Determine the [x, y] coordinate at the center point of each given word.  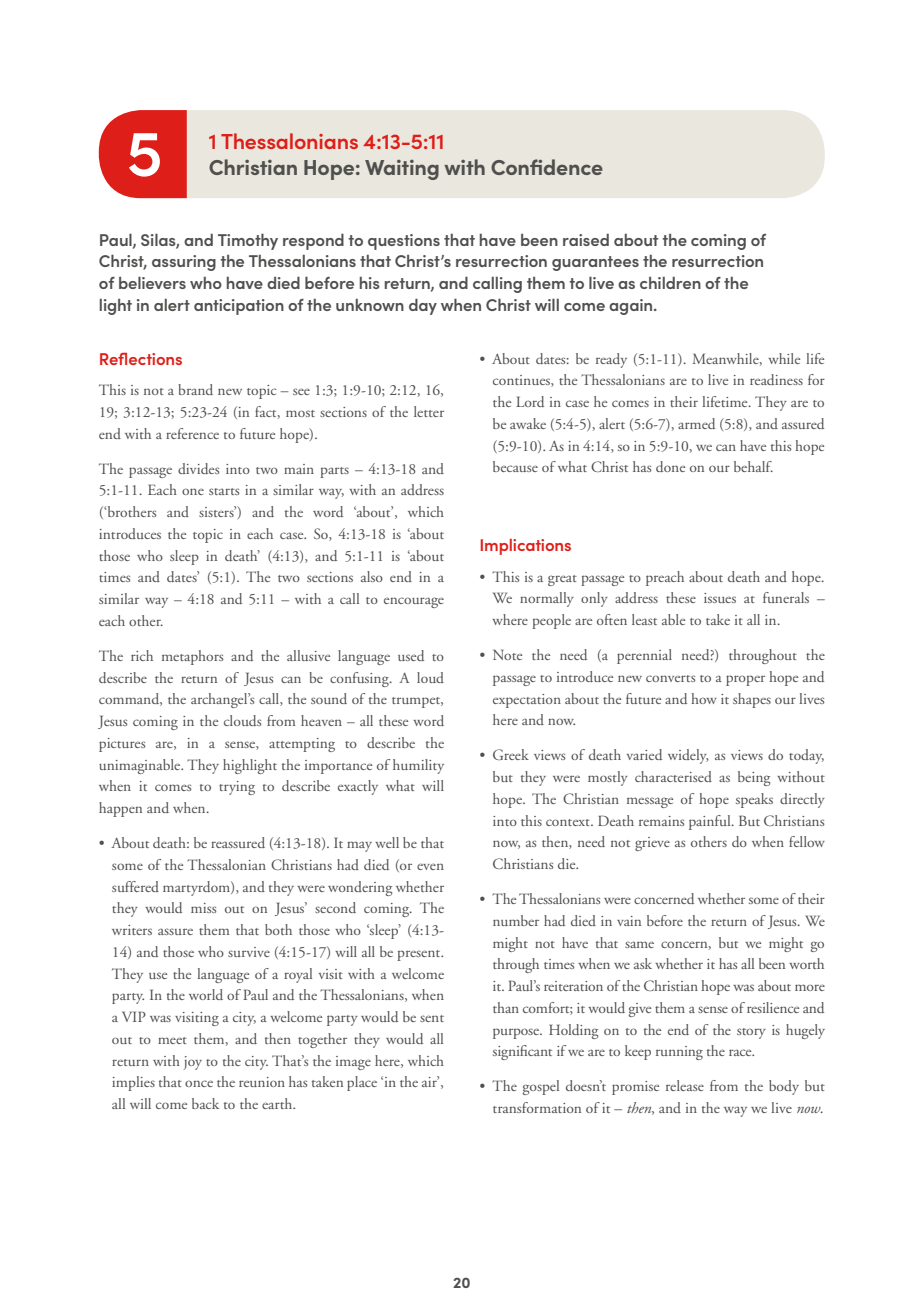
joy [193, 1063]
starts [224, 491]
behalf [753, 466]
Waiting [402, 170]
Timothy [248, 241]
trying [237, 788]
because [515, 466]
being [754, 778]
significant [522, 1052]
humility [418, 766]
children [670, 283]
